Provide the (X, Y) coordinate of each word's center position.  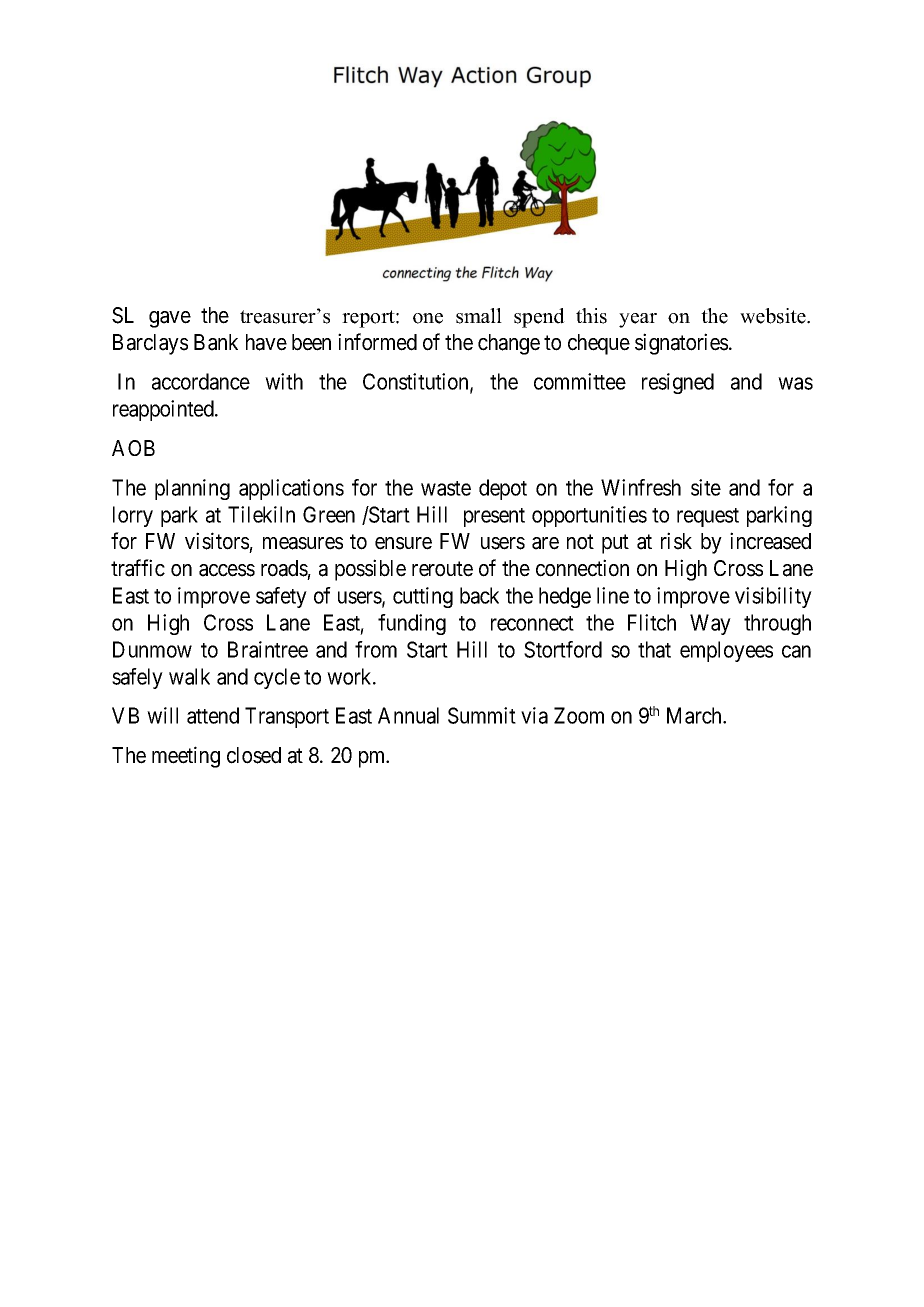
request (708, 517)
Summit (482, 715)
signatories (681, 344)
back (479, 595)
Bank (216, 342)
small (479, 316)
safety (281, 597)
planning (192, 489)
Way (710, 624)
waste (446, 488)
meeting (186, 757)
